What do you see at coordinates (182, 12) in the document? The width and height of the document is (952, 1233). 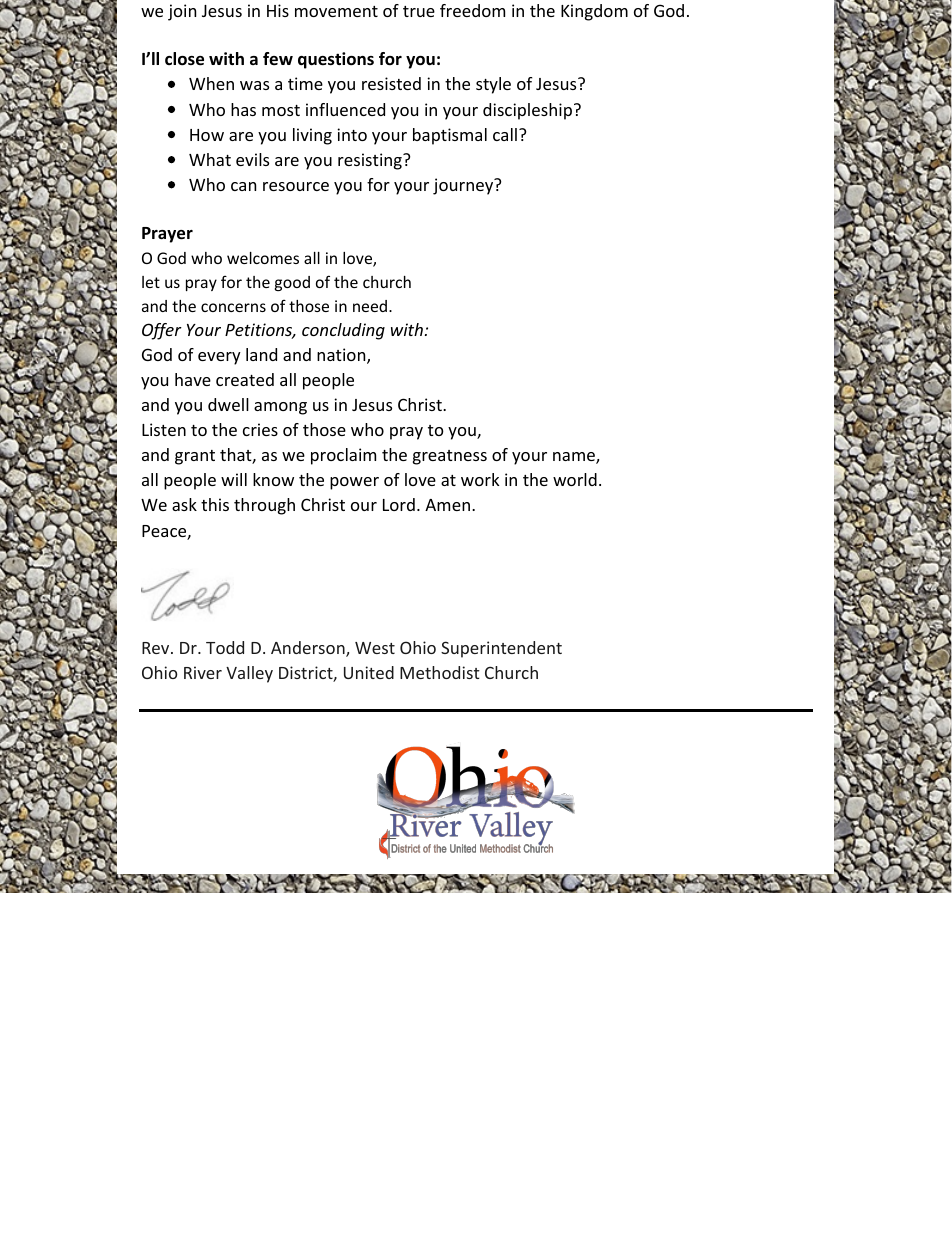 I see `join` at bounding box center [182, 12].
